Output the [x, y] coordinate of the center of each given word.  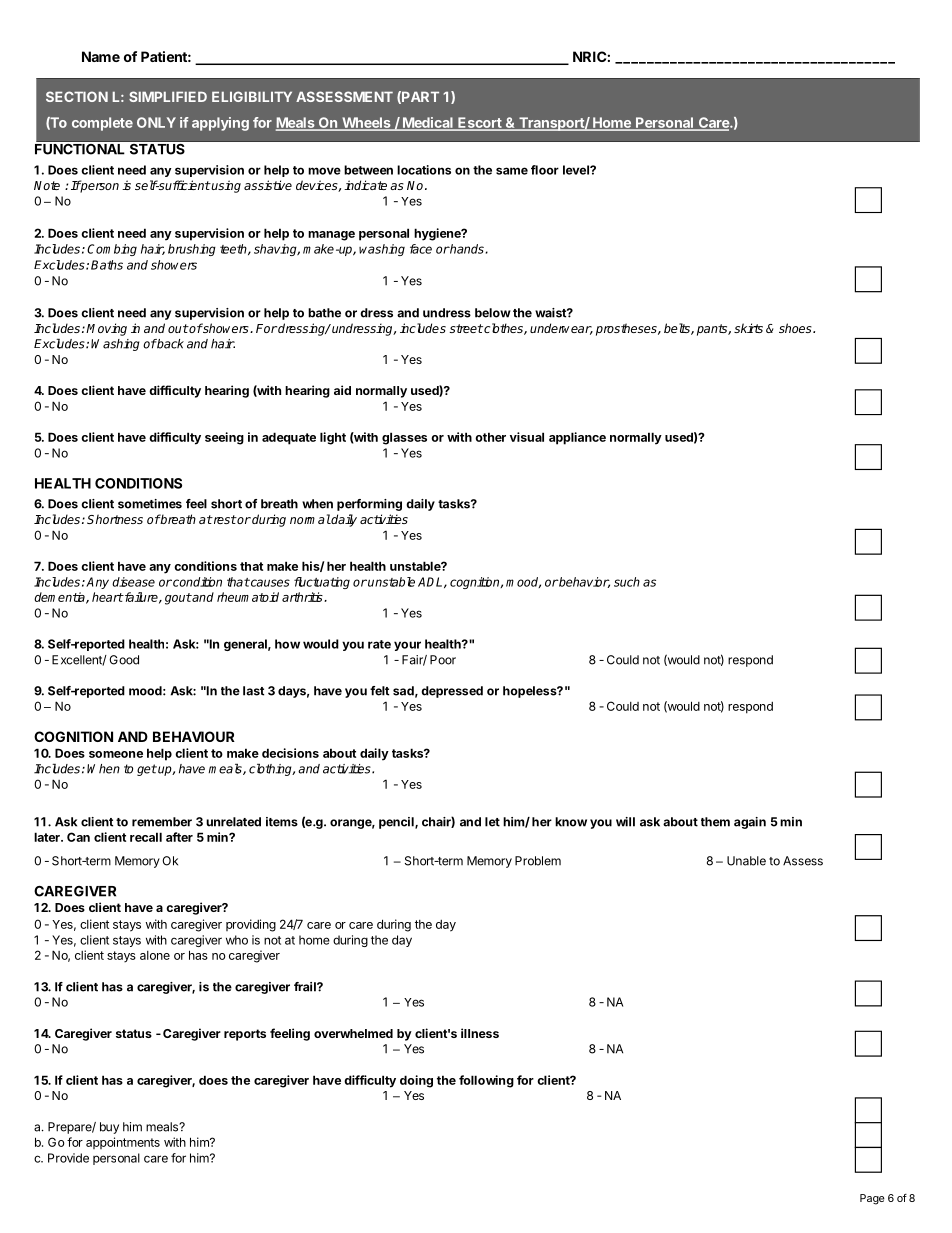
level [577, 170]
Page [872, 1199]
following [486, 1081]
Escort [480, 123]
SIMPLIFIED [168, 96]
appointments [123, 1143]
